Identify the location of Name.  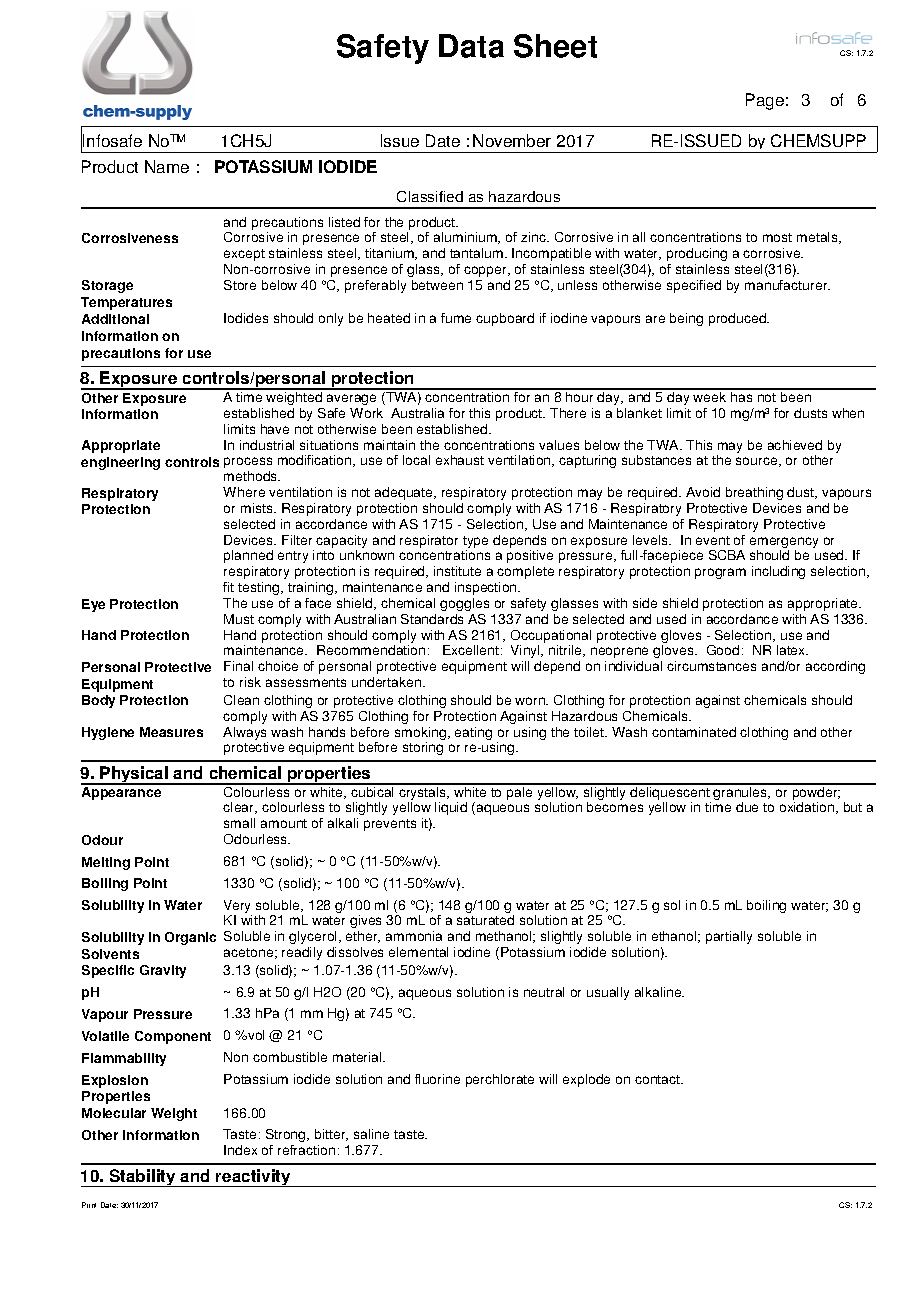
(167, 166).
